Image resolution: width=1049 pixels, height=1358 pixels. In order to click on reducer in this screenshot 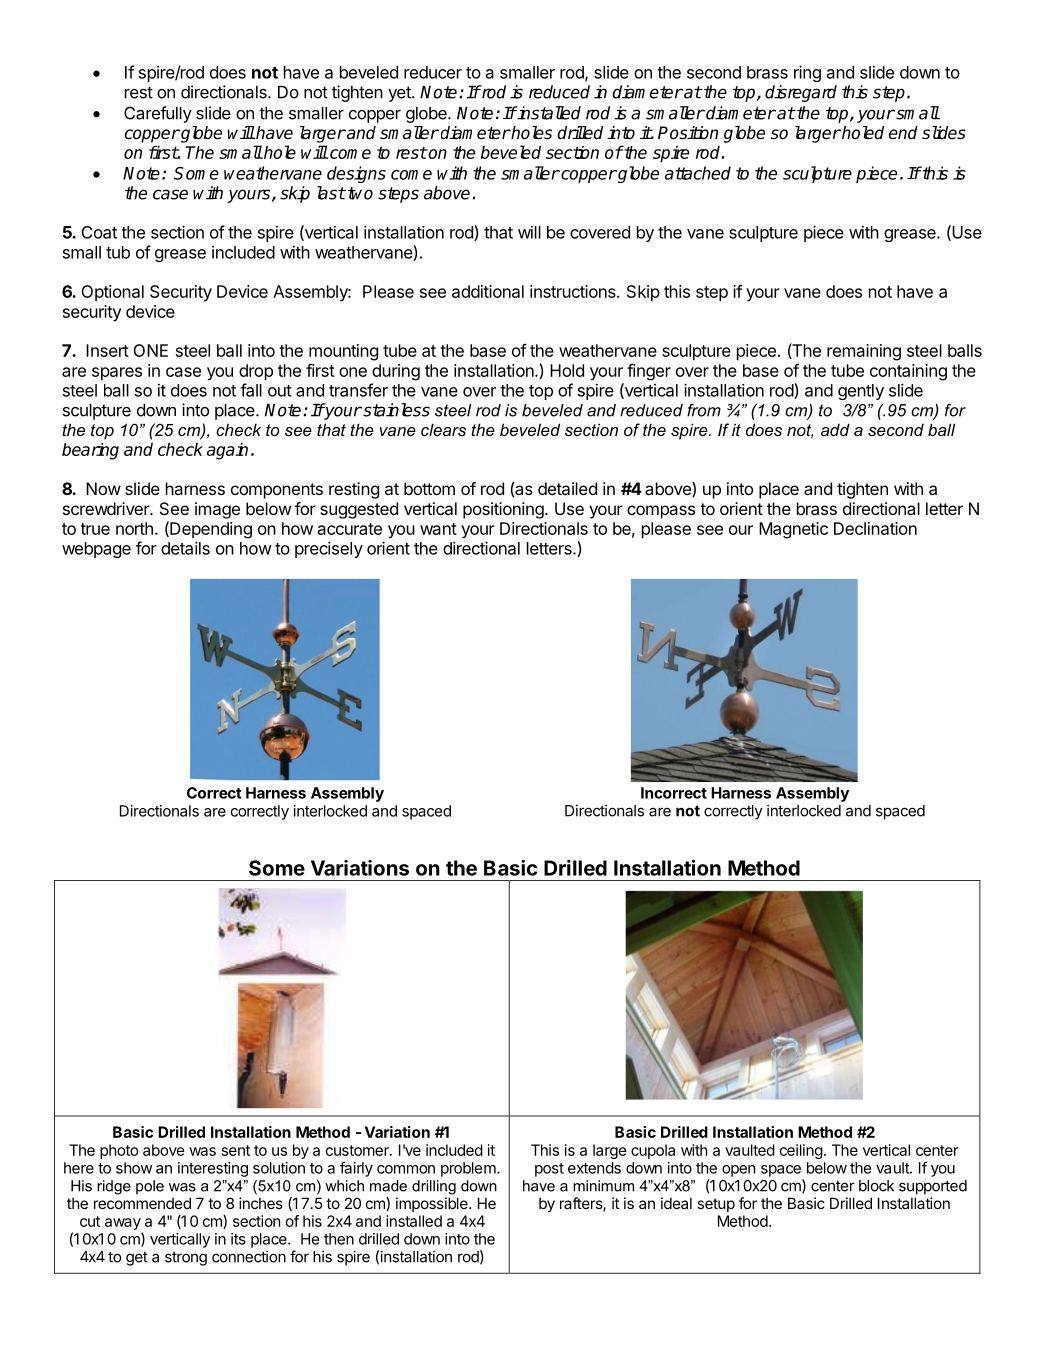, I will do `click(433, 72)`.
